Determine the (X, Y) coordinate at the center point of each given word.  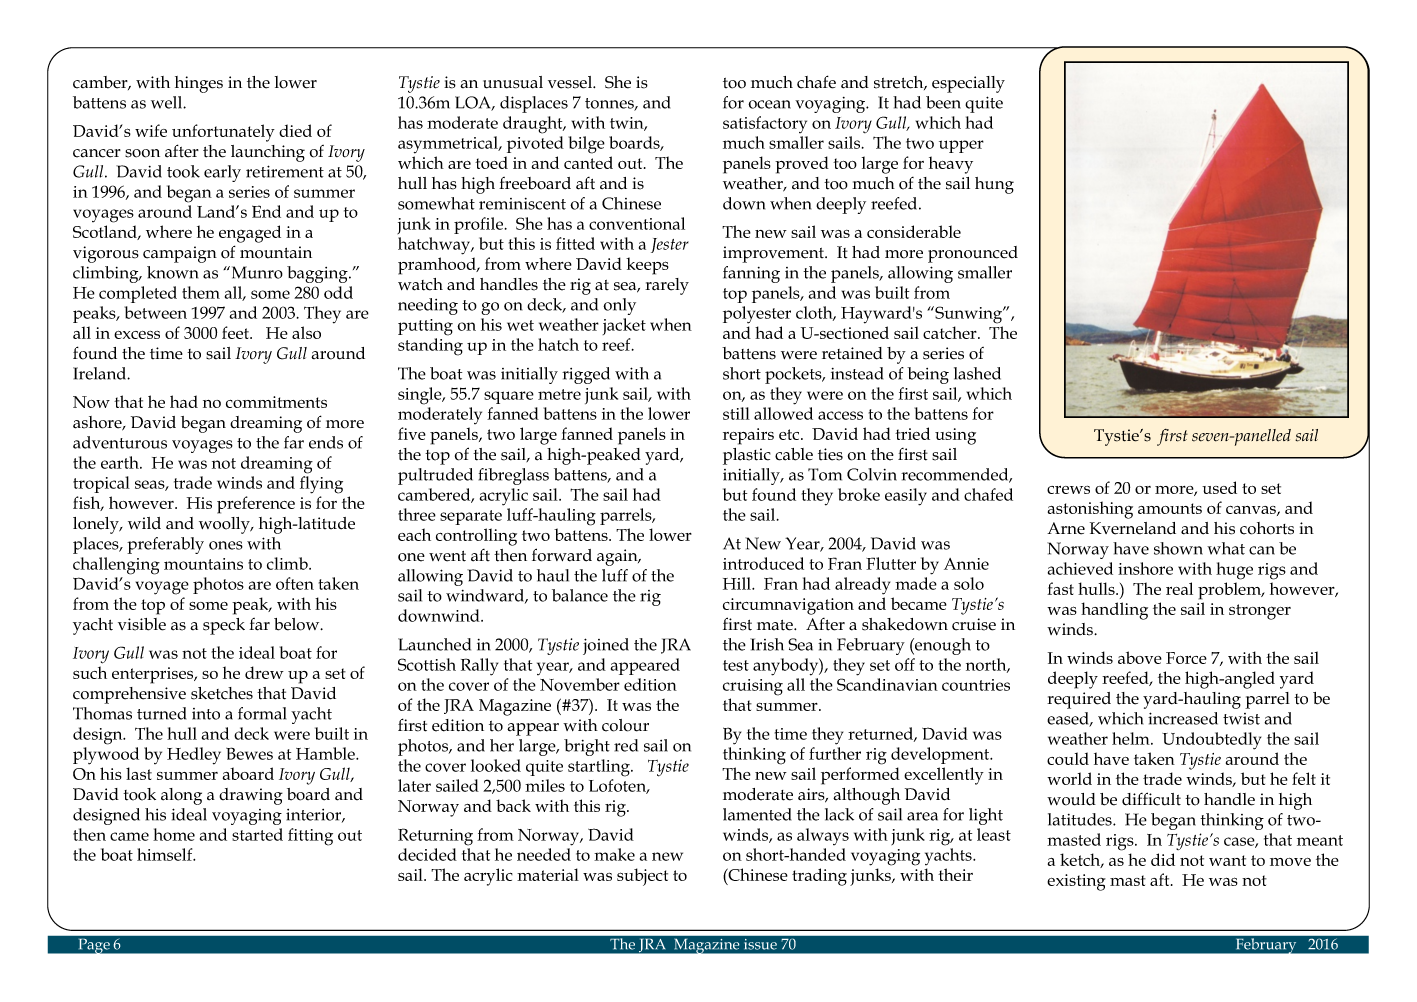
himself (166, 854)
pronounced (973, 254)
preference (256, 505)
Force (1186, 658)
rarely (667, 286)
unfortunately (223, 133)
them (201, 292)
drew (264, 672)
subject (642, 877)
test (736, 665)
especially (968, 84)
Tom (825, 474)
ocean (769, 104)
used (1219, 487)
